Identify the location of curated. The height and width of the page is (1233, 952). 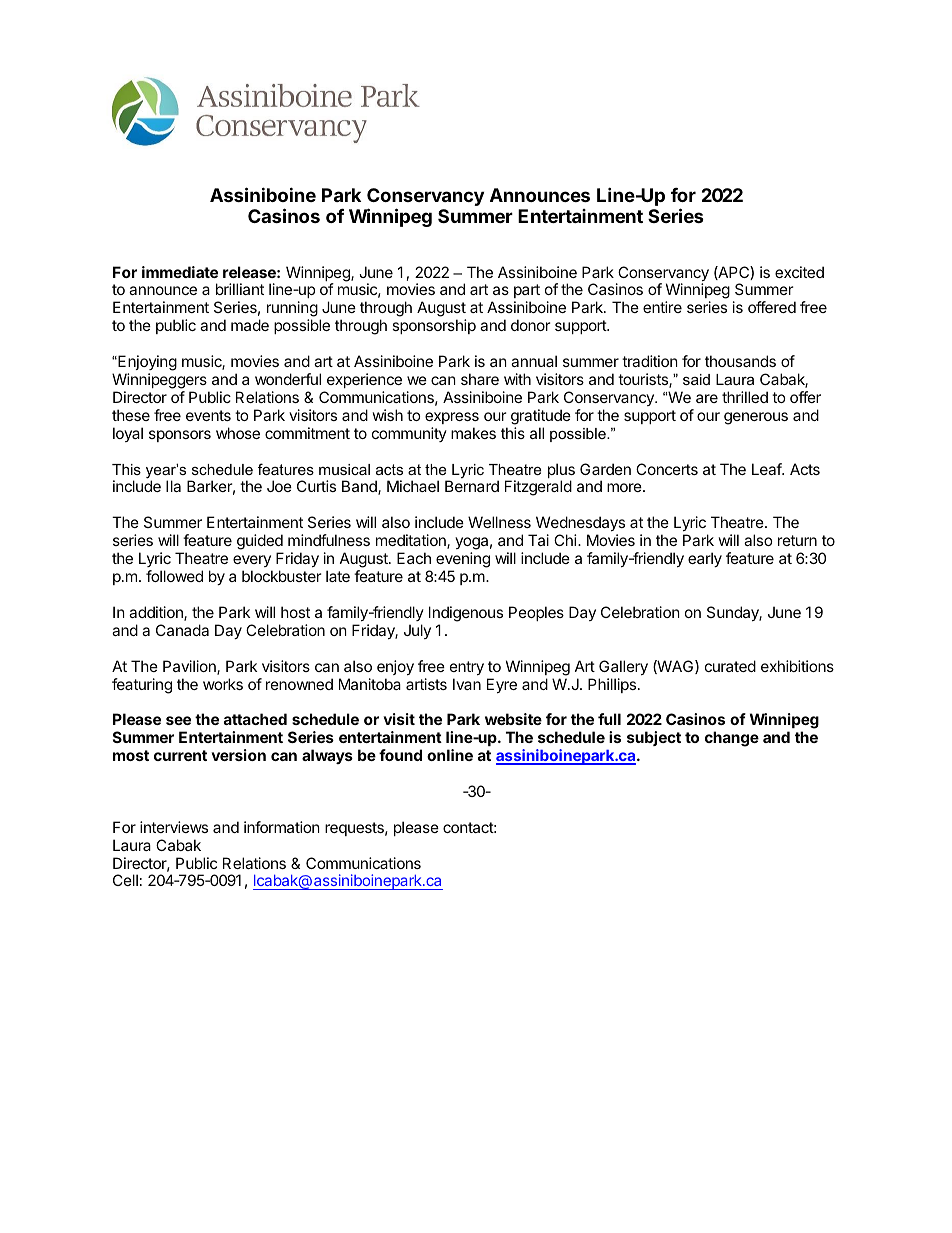
(730, 666).
